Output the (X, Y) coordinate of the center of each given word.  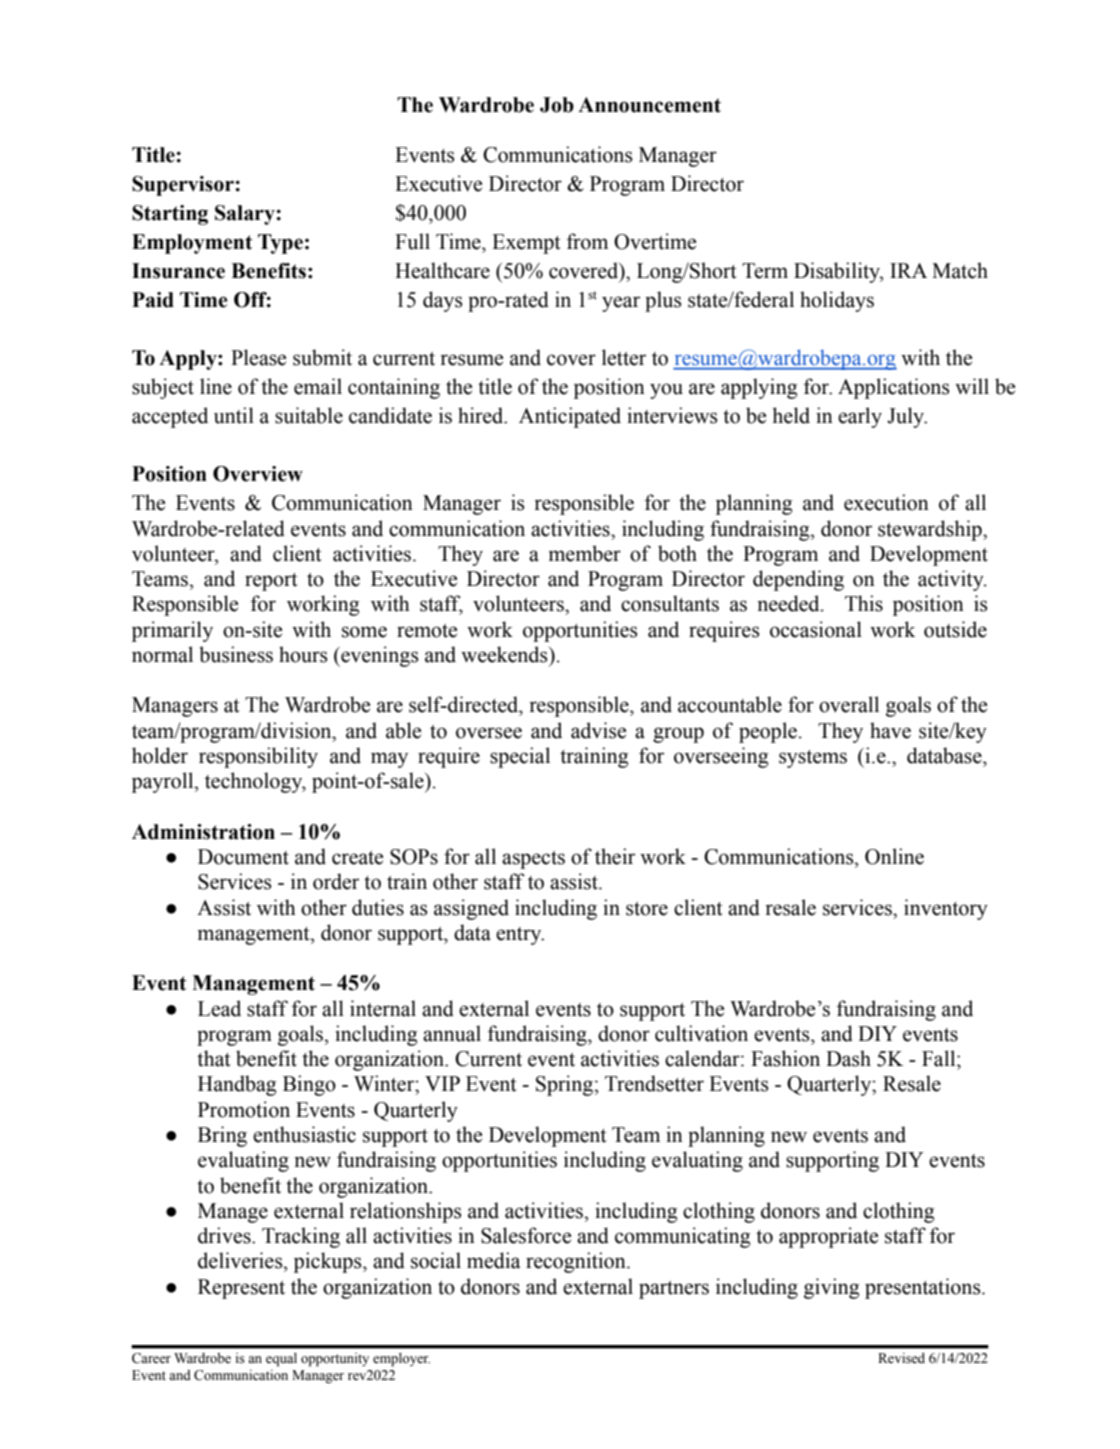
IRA (908, 270)
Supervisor (184, 186)
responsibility (258, 757)
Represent (241, 1289)
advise (598, 730)
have (890, 730)
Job (557, 105)
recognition (577, 1262)
